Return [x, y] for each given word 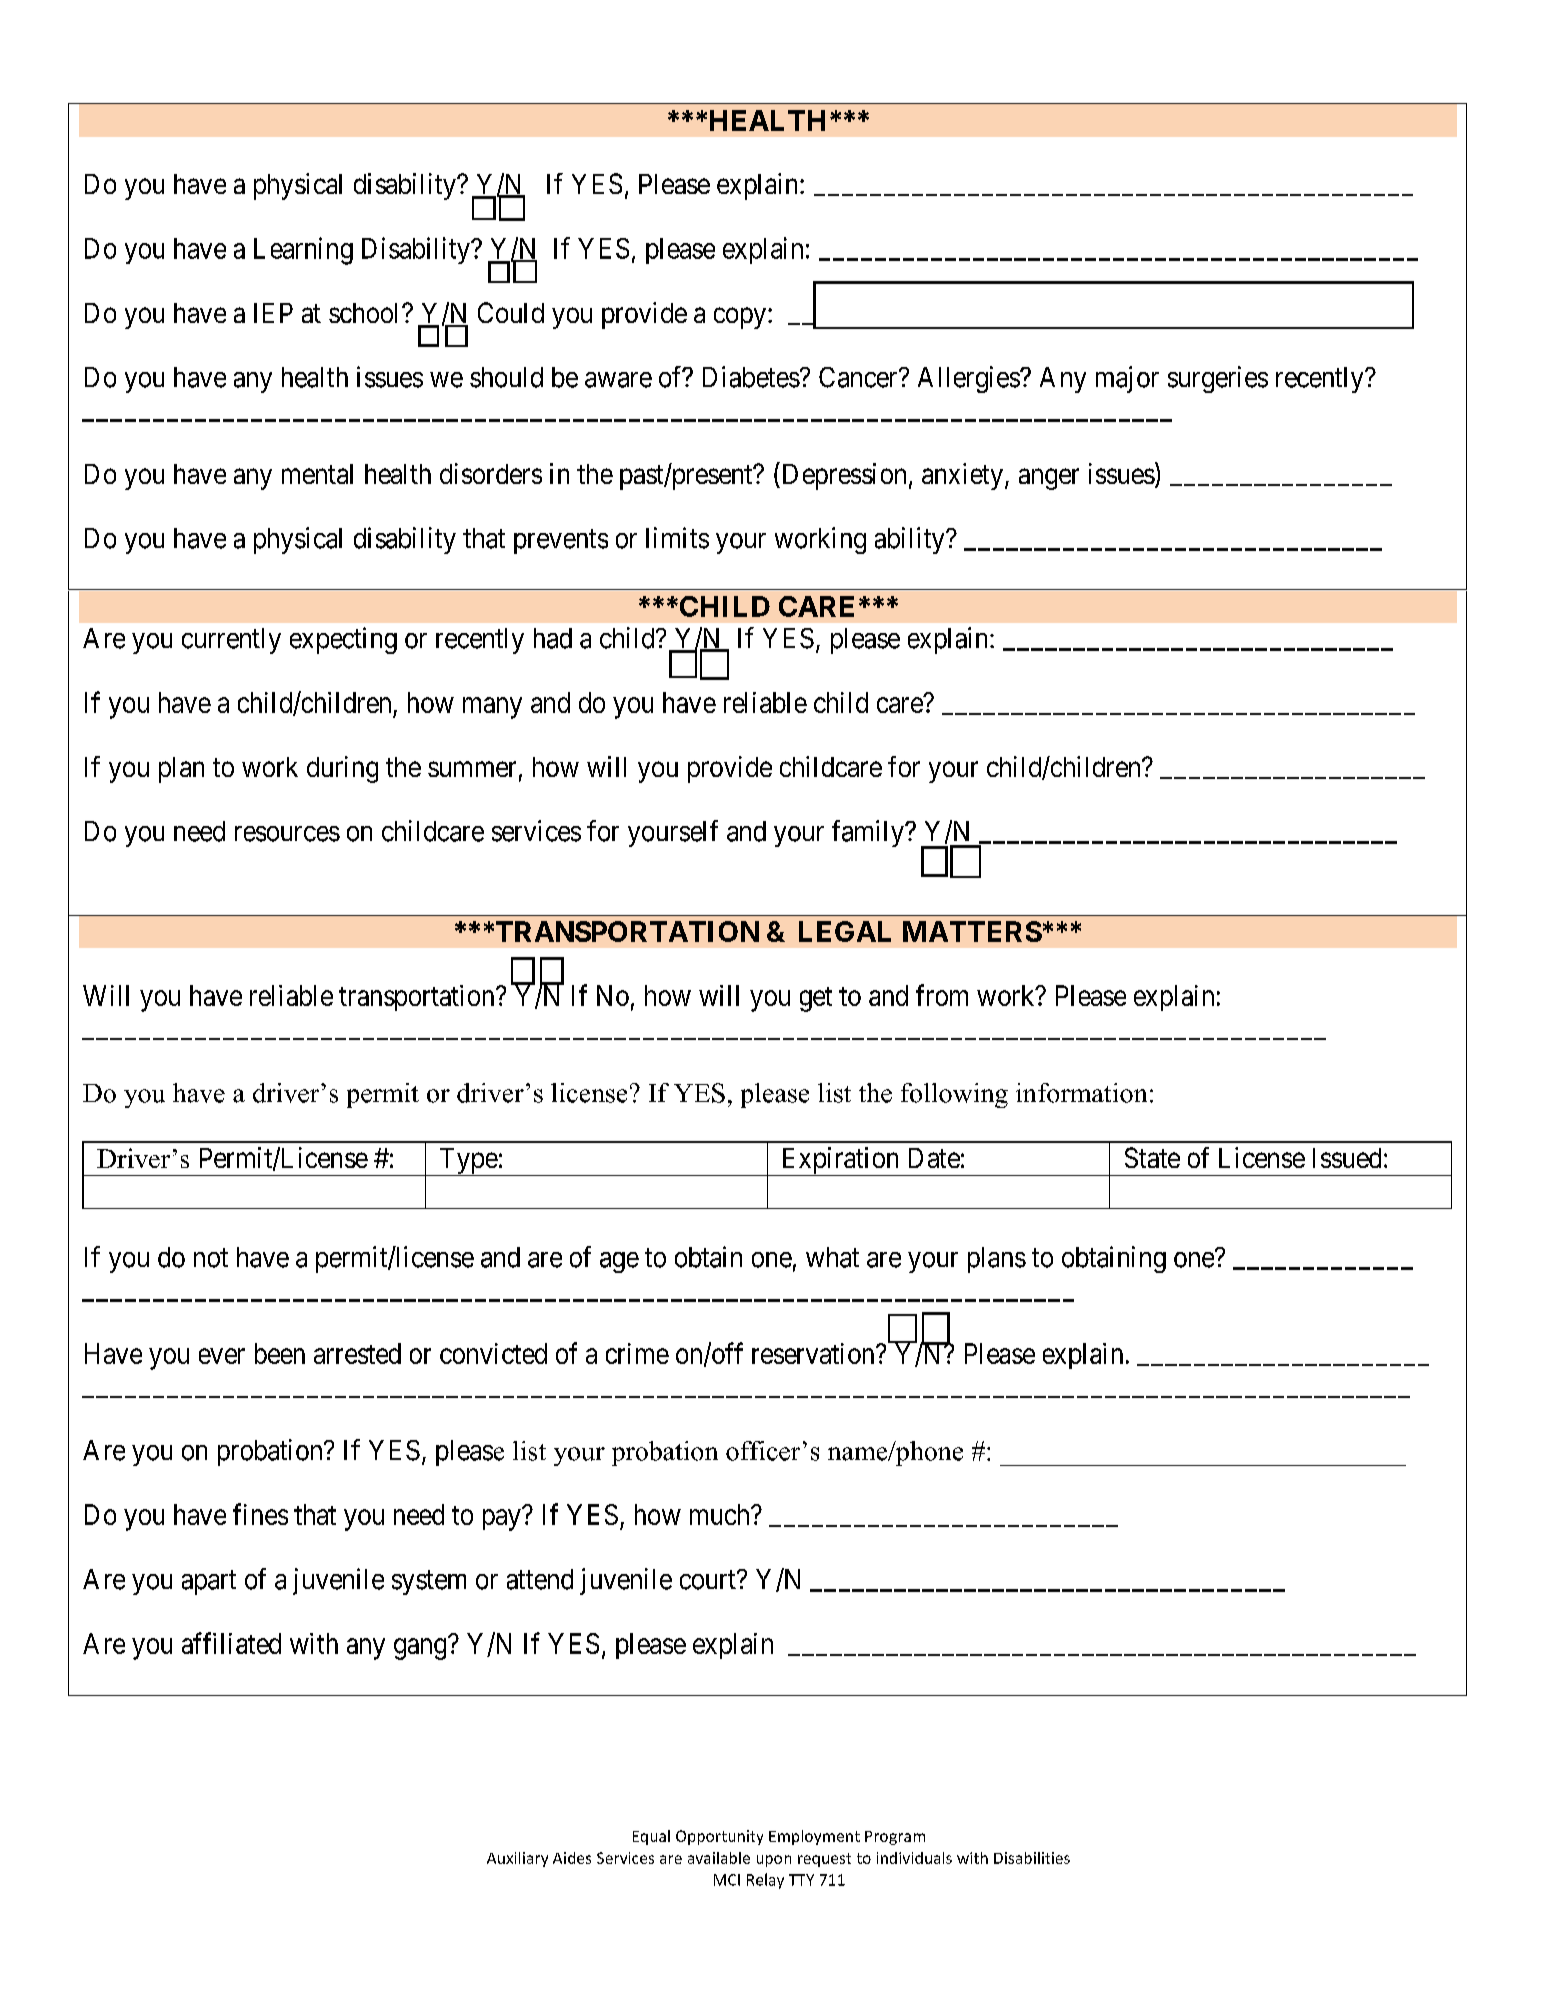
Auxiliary [517, 1859]
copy [741, 318]
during [342, 769]
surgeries [1218, 379]
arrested [357, 1353]
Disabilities [1032, 1858]
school [366, 313]
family [869, 833]
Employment [814, 1837]
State [1152, 1157]
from [942, 995]
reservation [814, 1353]
